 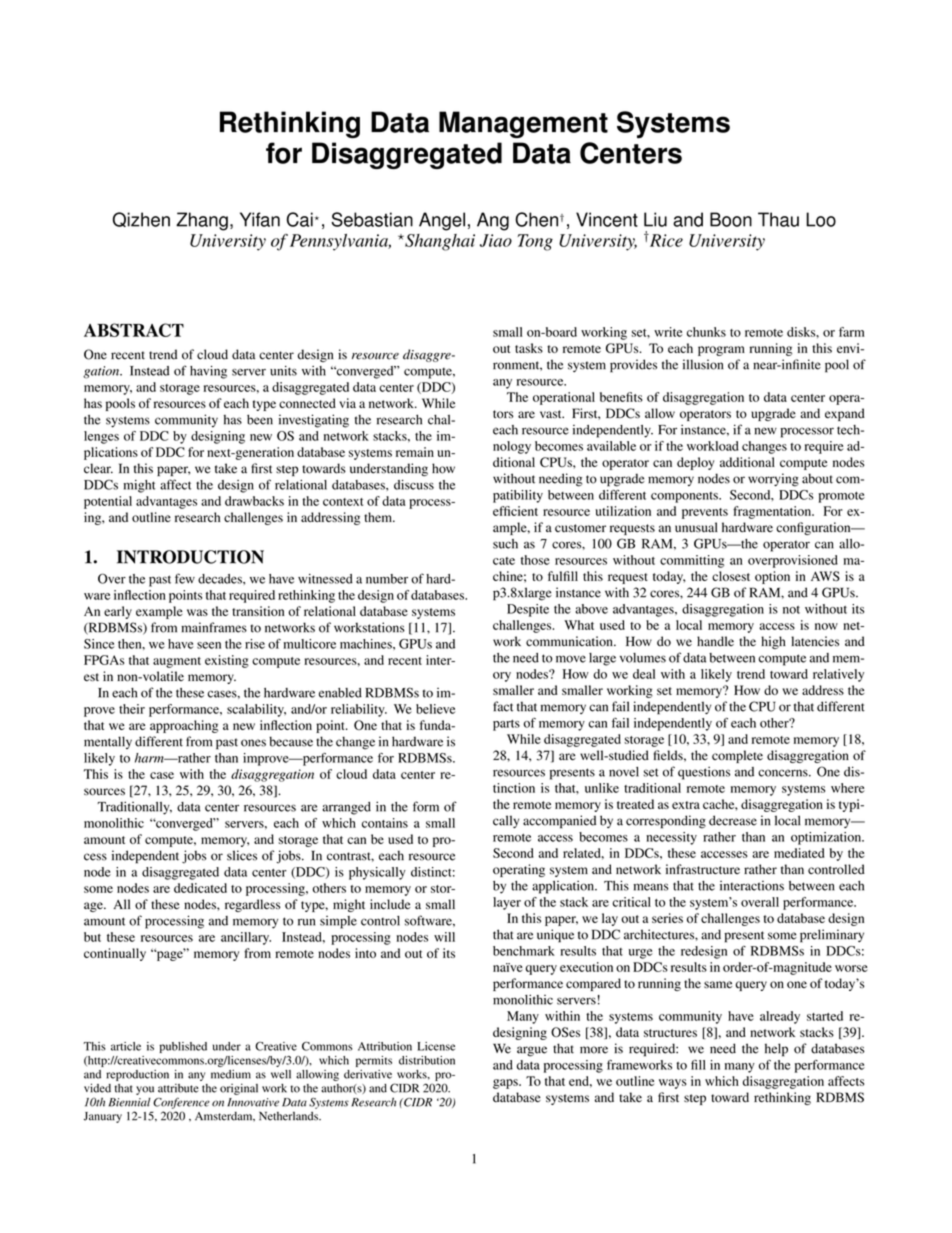 I want to click on not, so click(x=791, y=610).
